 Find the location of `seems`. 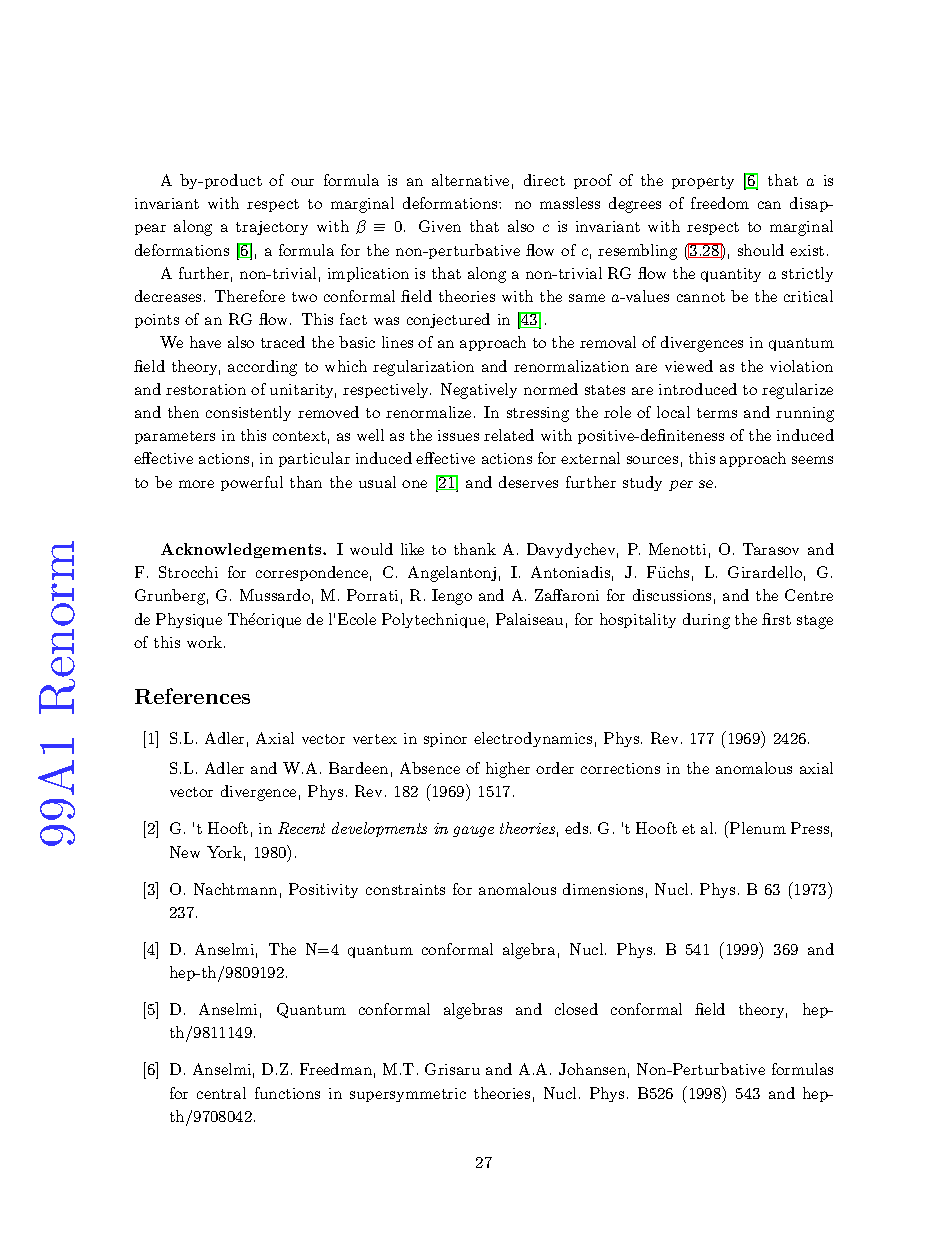

seems is located at coordinates (812, 460).
